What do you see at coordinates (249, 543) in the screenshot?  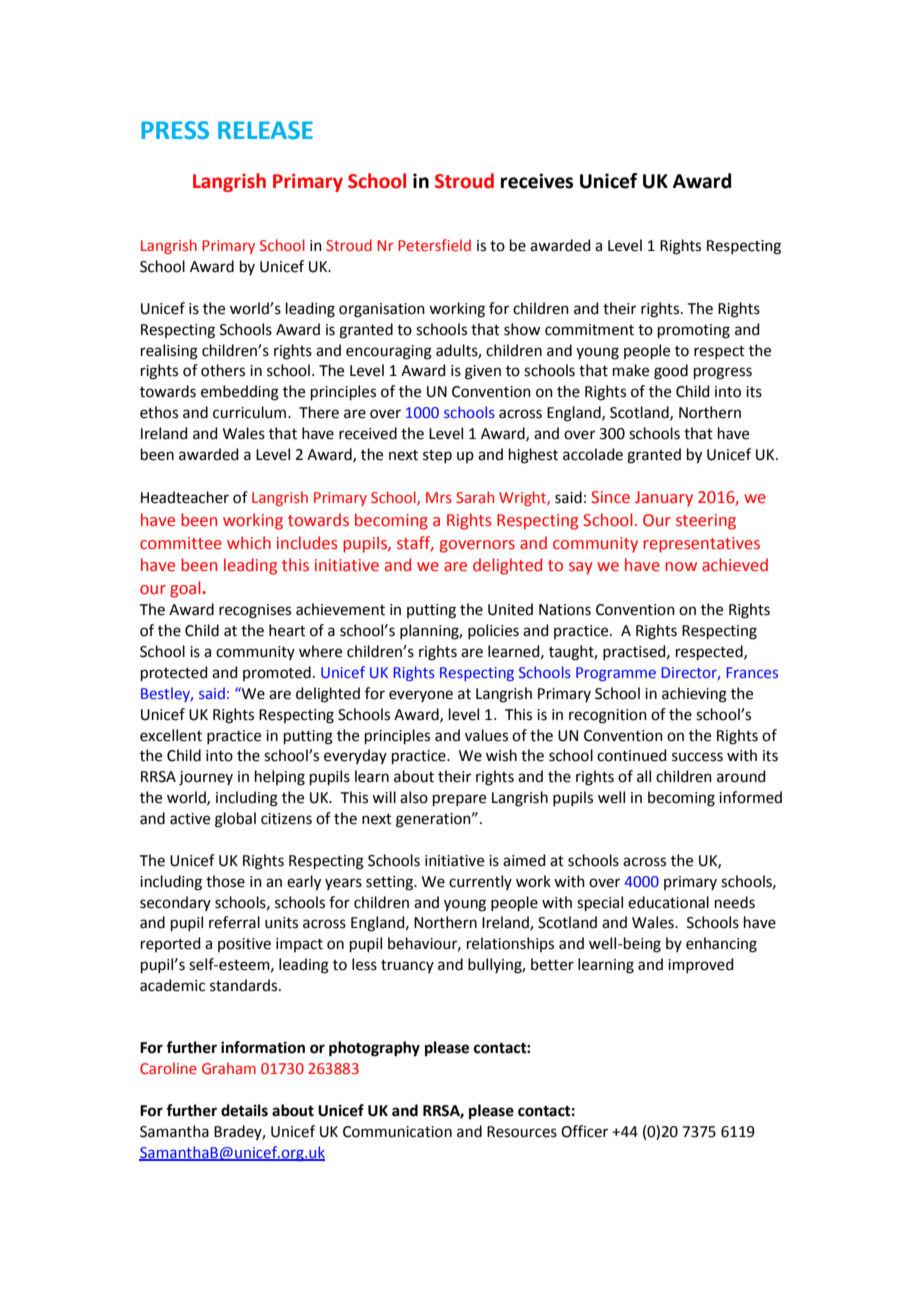 I see `which` at bounding box center [249, 543].
